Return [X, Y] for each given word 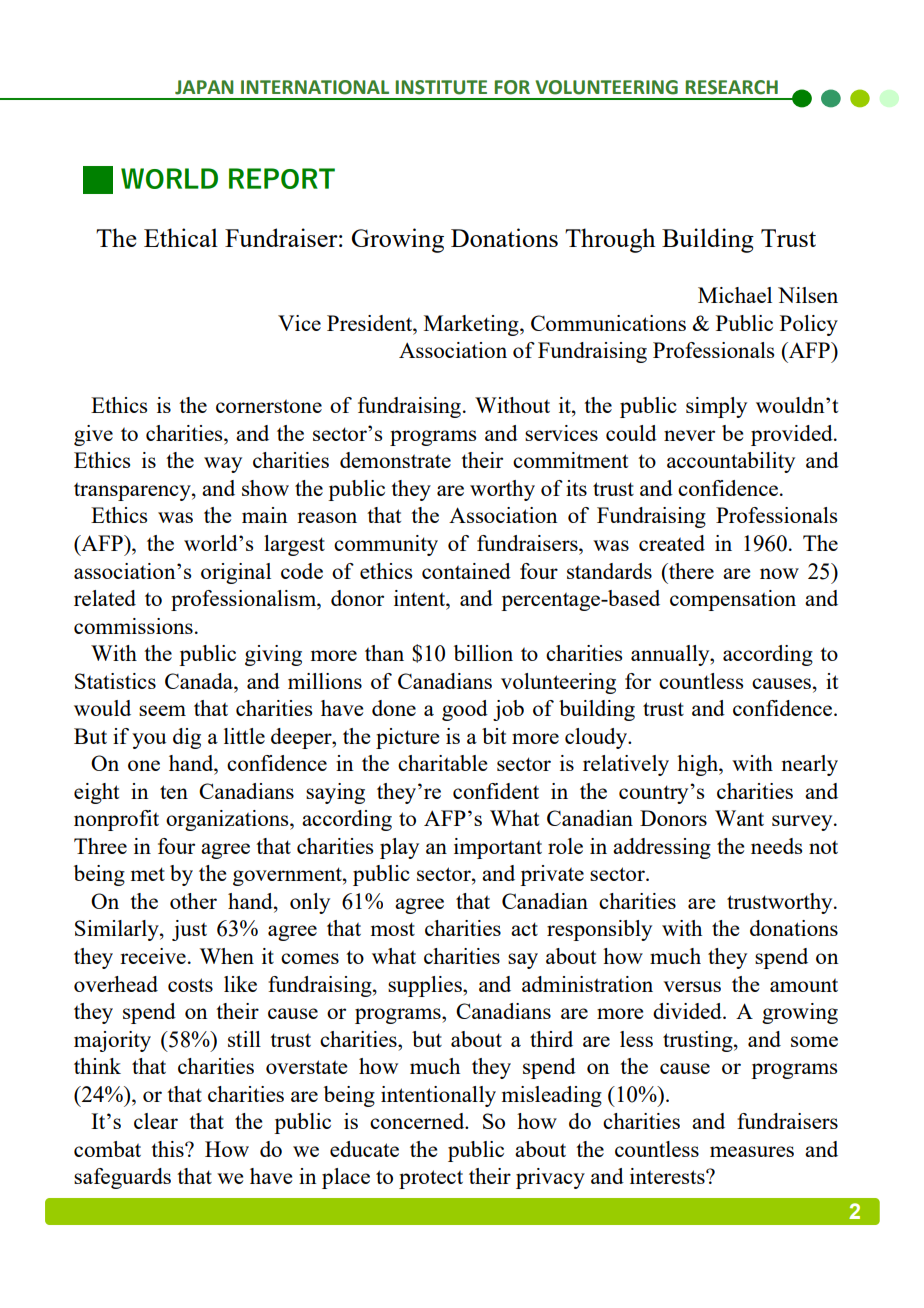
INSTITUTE [441, 87]
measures [752, 1151]
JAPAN [204, 87]
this [168, 1149]
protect [431, 1179]
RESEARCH [732, 87]
